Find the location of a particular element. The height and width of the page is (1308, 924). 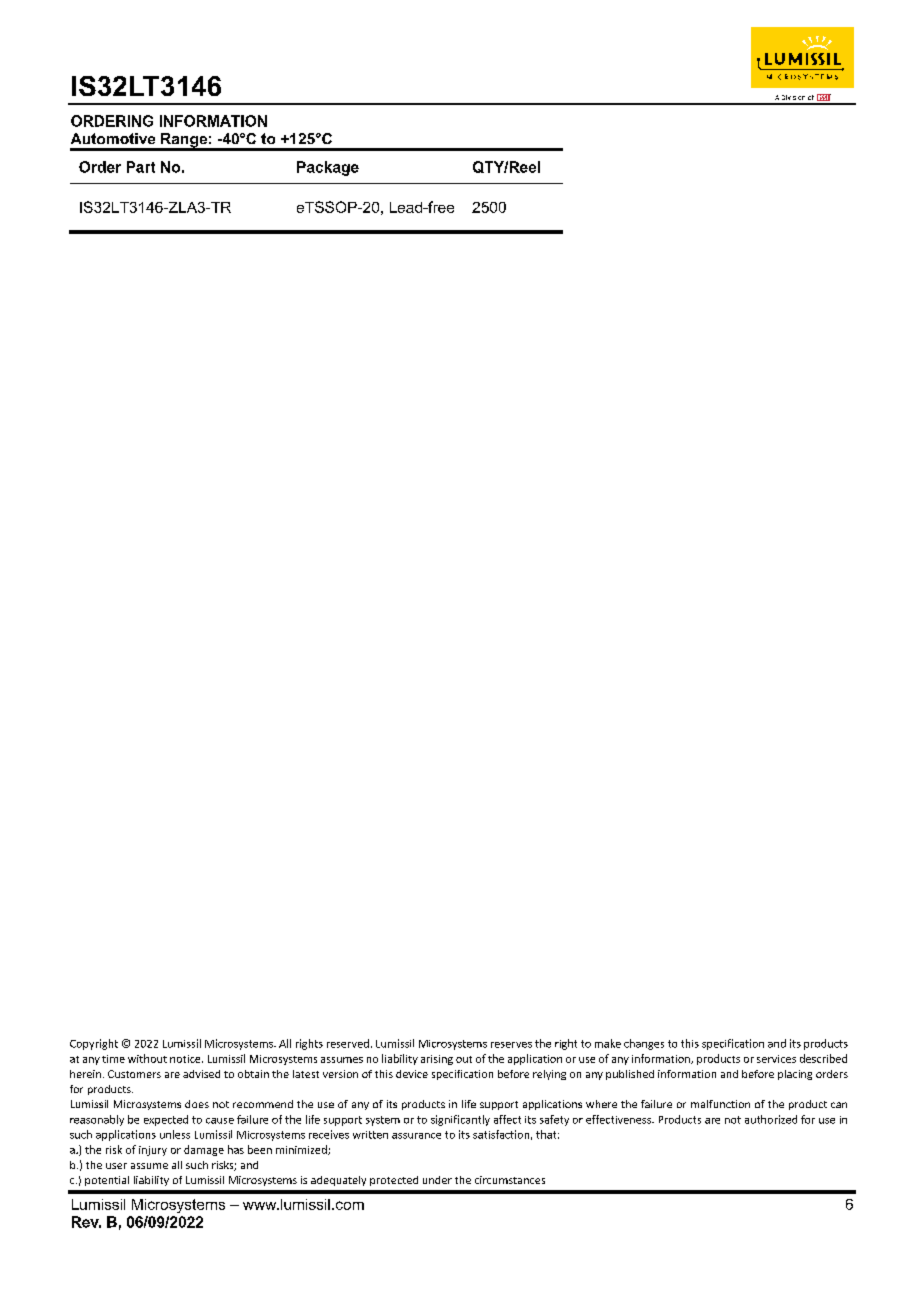

injury is located at coordinates (153, 1151).
